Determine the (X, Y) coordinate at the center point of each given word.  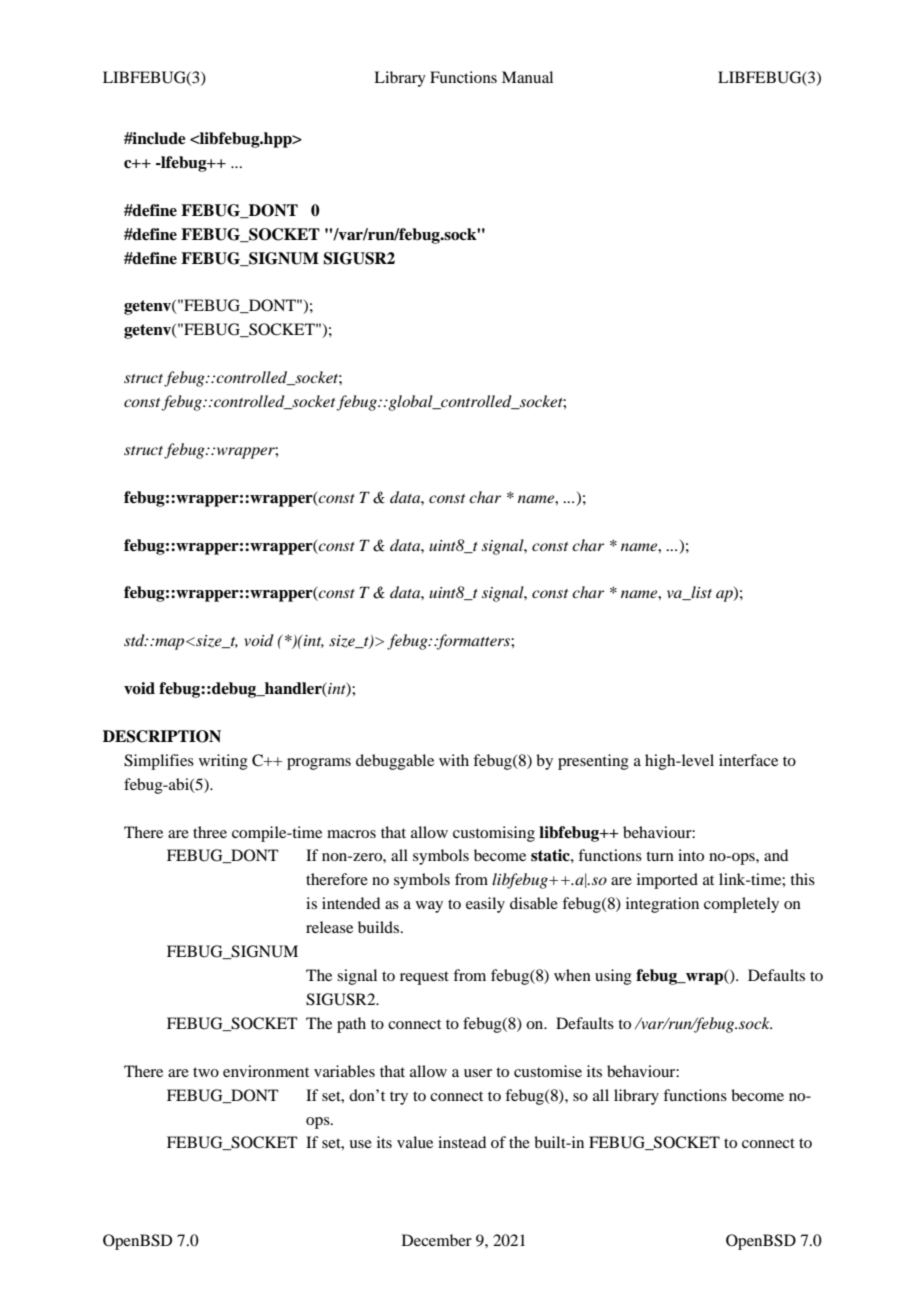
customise (548, 1071)
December (437, 1240)
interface (748, 760)
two (206, 1072)
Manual (527, 77)
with (454, 760)
